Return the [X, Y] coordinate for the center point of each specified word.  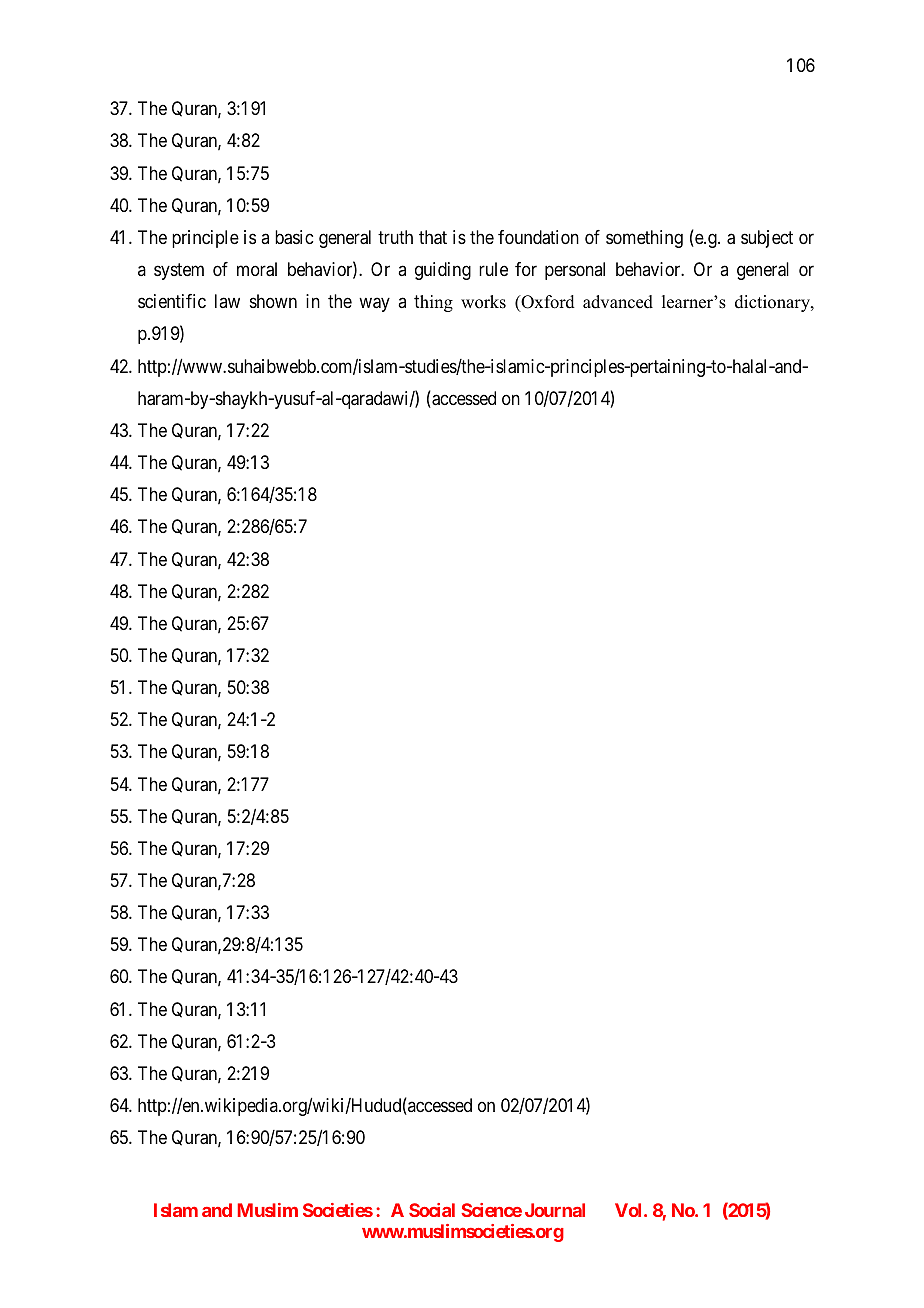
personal [575, 271]
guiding [443, 271]
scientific [172, 301]
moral [257, 269]
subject [767, 239]
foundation [538, 237]
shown [273, 301]
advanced [618, 302]
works [483, 302]
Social [432, 1210]
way [374, 305]
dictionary [773, 303]
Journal [555, 1210]
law [227, 301]
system [179, 271]
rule [493, 269]
